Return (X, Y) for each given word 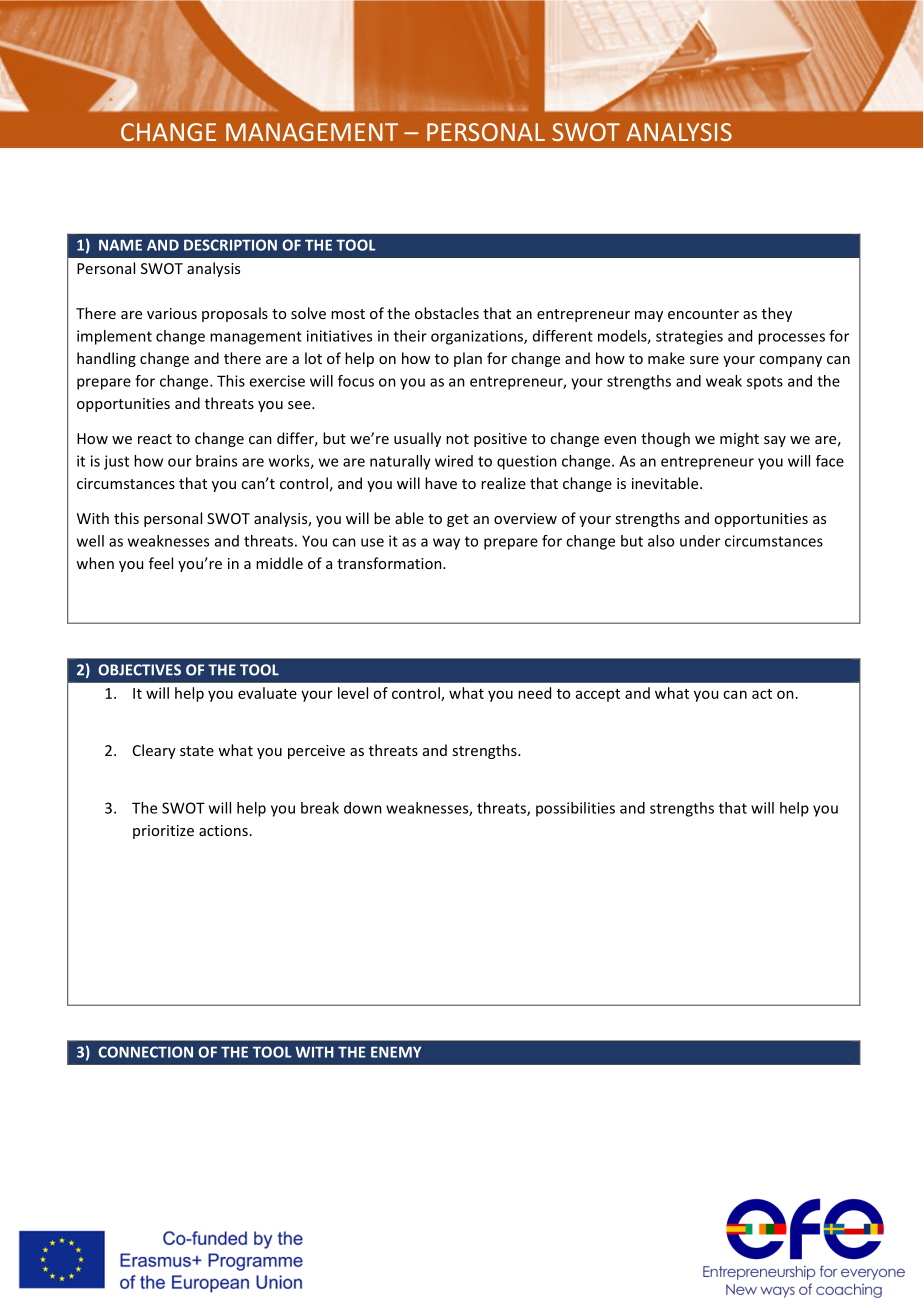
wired (454, 461)
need (534, 693)
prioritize (163, 832)
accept (598, 695)
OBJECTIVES (139, 670)
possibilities (575, 809)
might (739, 439)
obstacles (447, 313)
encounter (703, 314)
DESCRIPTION (230, 245)
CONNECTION (145, 1052)
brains (216, 461)
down (363, 808)
